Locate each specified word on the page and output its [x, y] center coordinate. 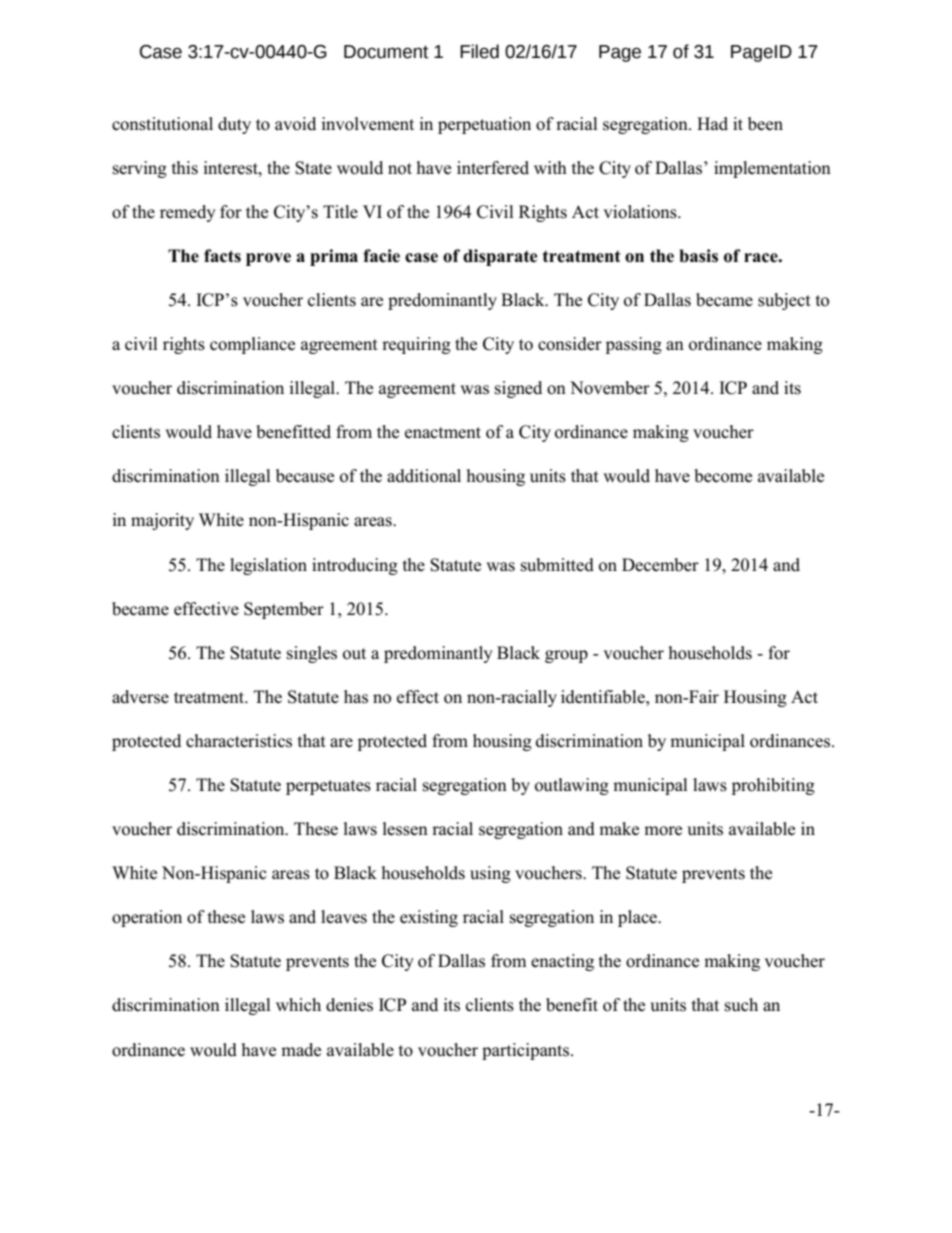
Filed [479, 51]
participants [527, 1051]
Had [712, 124]
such [741, 1005]
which [298, 1004]
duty [234, 125]
